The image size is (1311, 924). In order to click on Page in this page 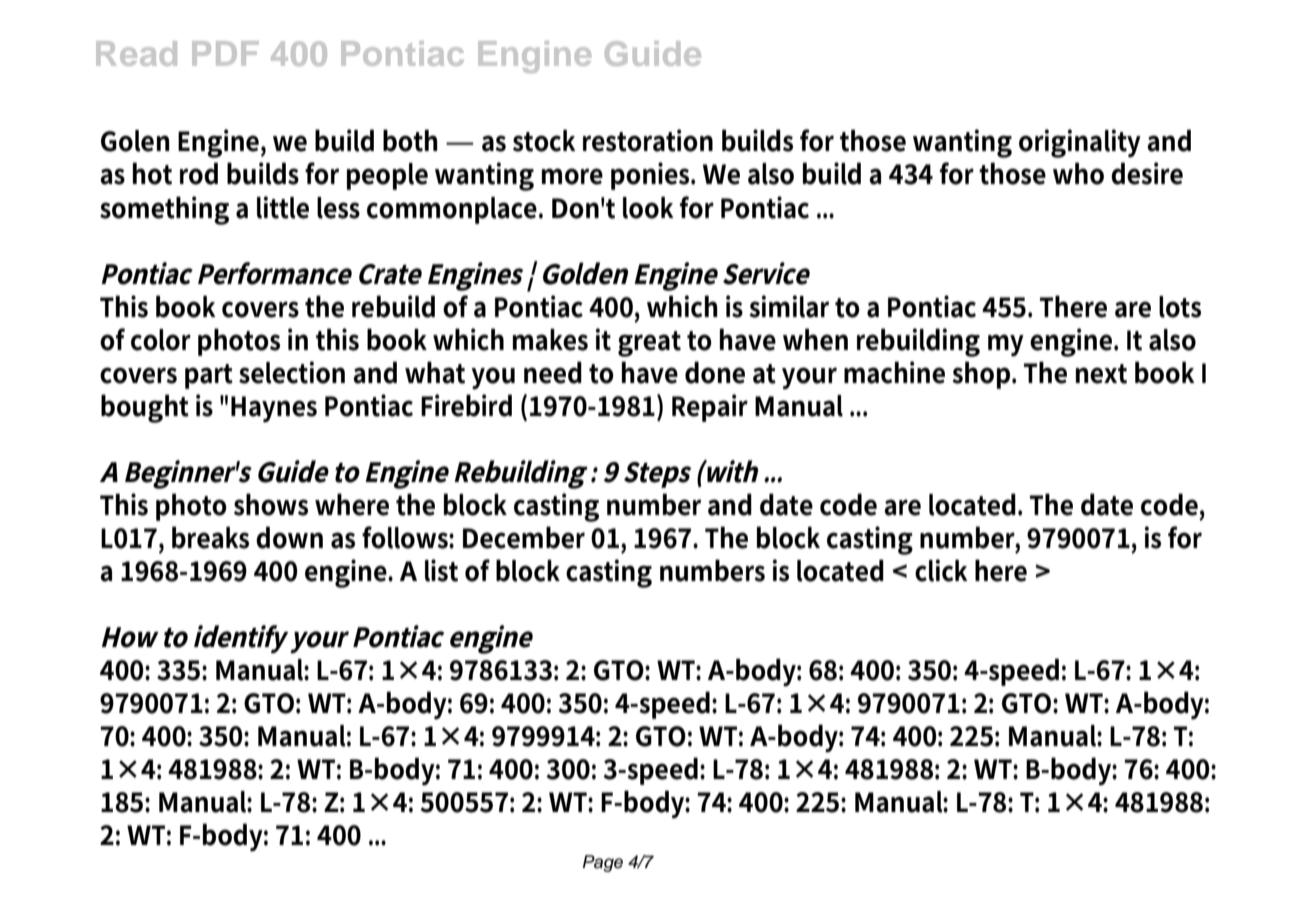, I will do `click(603, 863)`.
